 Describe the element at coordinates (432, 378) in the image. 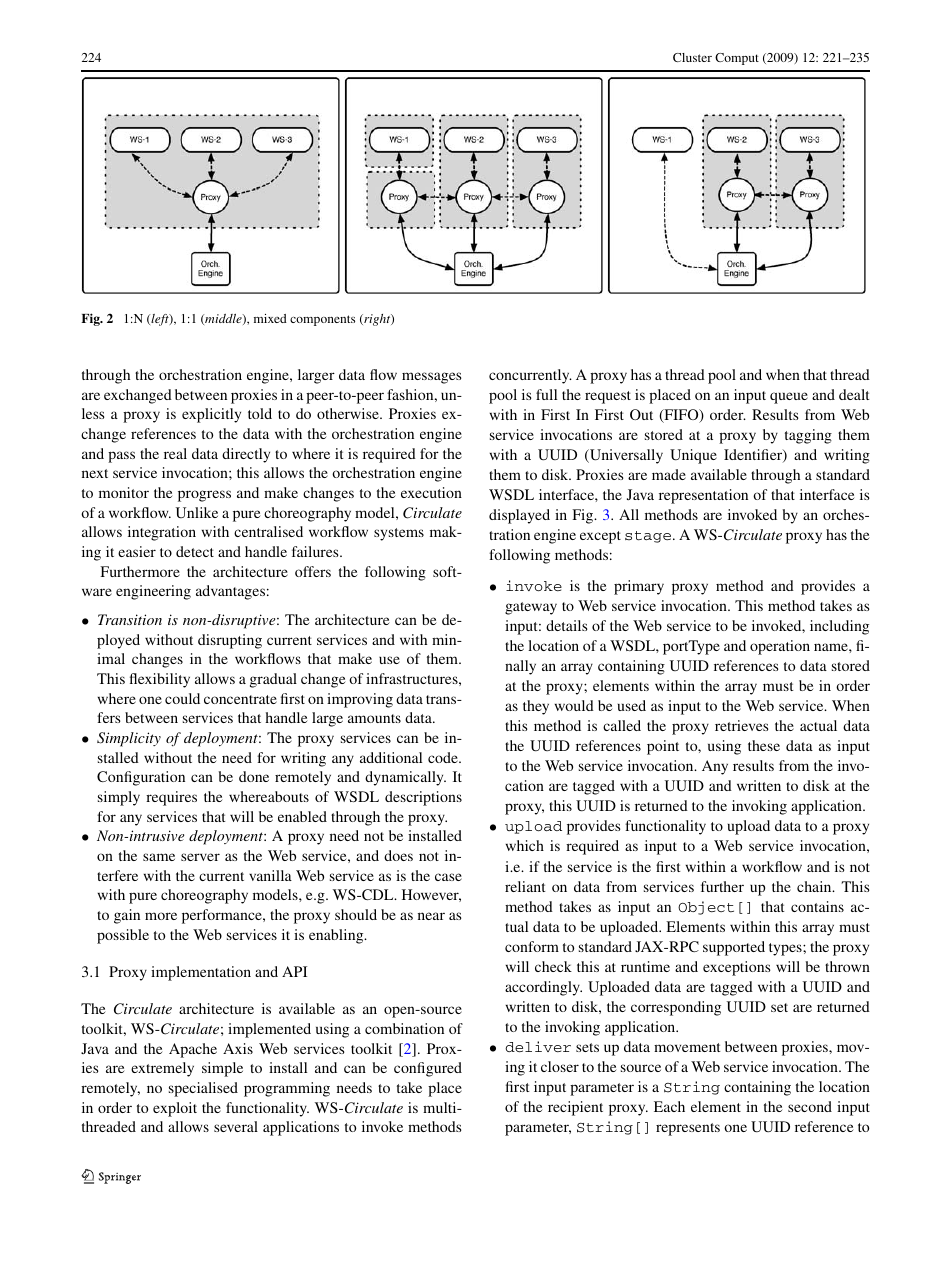

I see `messages` at that location.
